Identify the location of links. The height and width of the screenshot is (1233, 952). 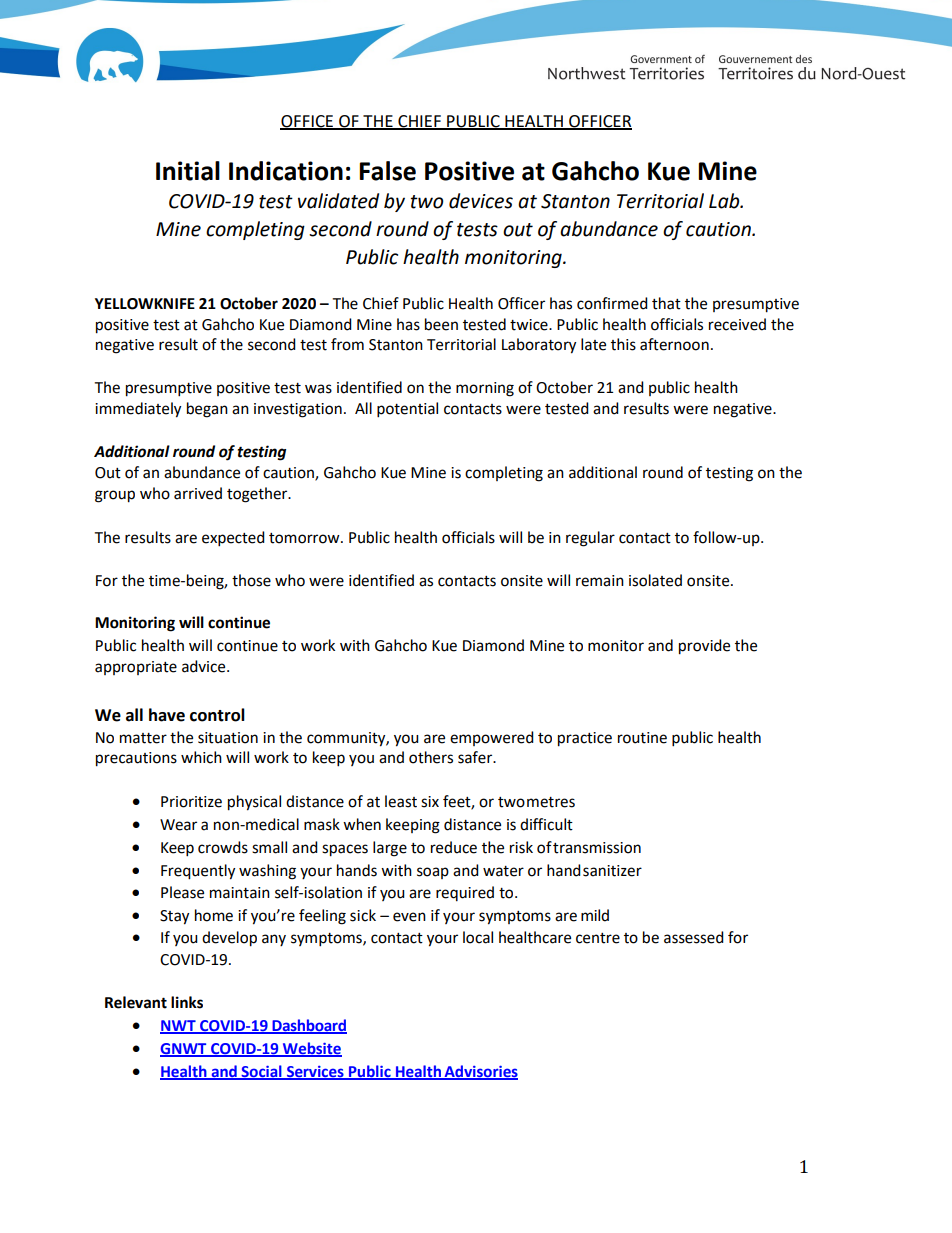
(187, 1002).
